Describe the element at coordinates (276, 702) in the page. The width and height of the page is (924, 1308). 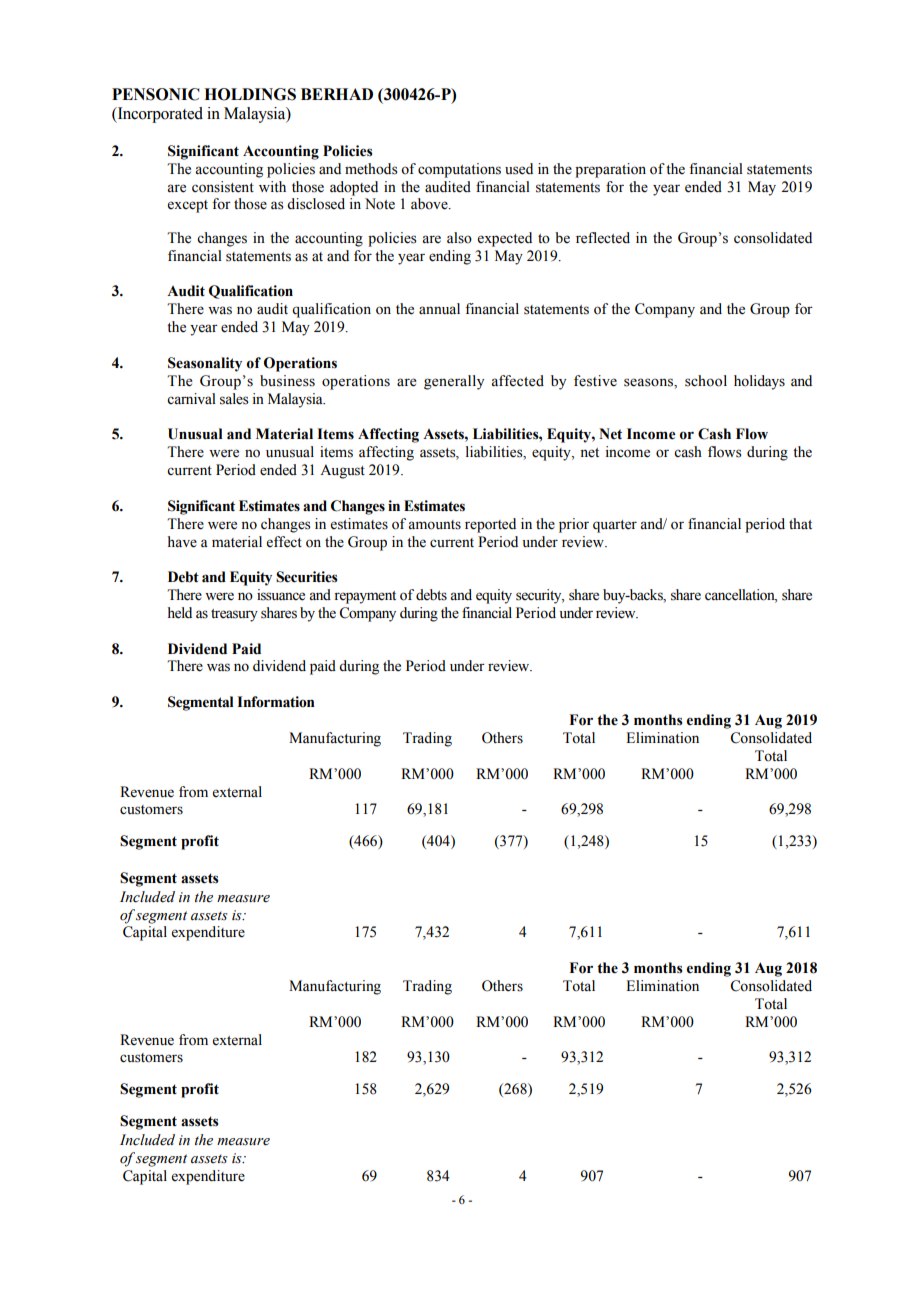
I see `Information` at that location.
